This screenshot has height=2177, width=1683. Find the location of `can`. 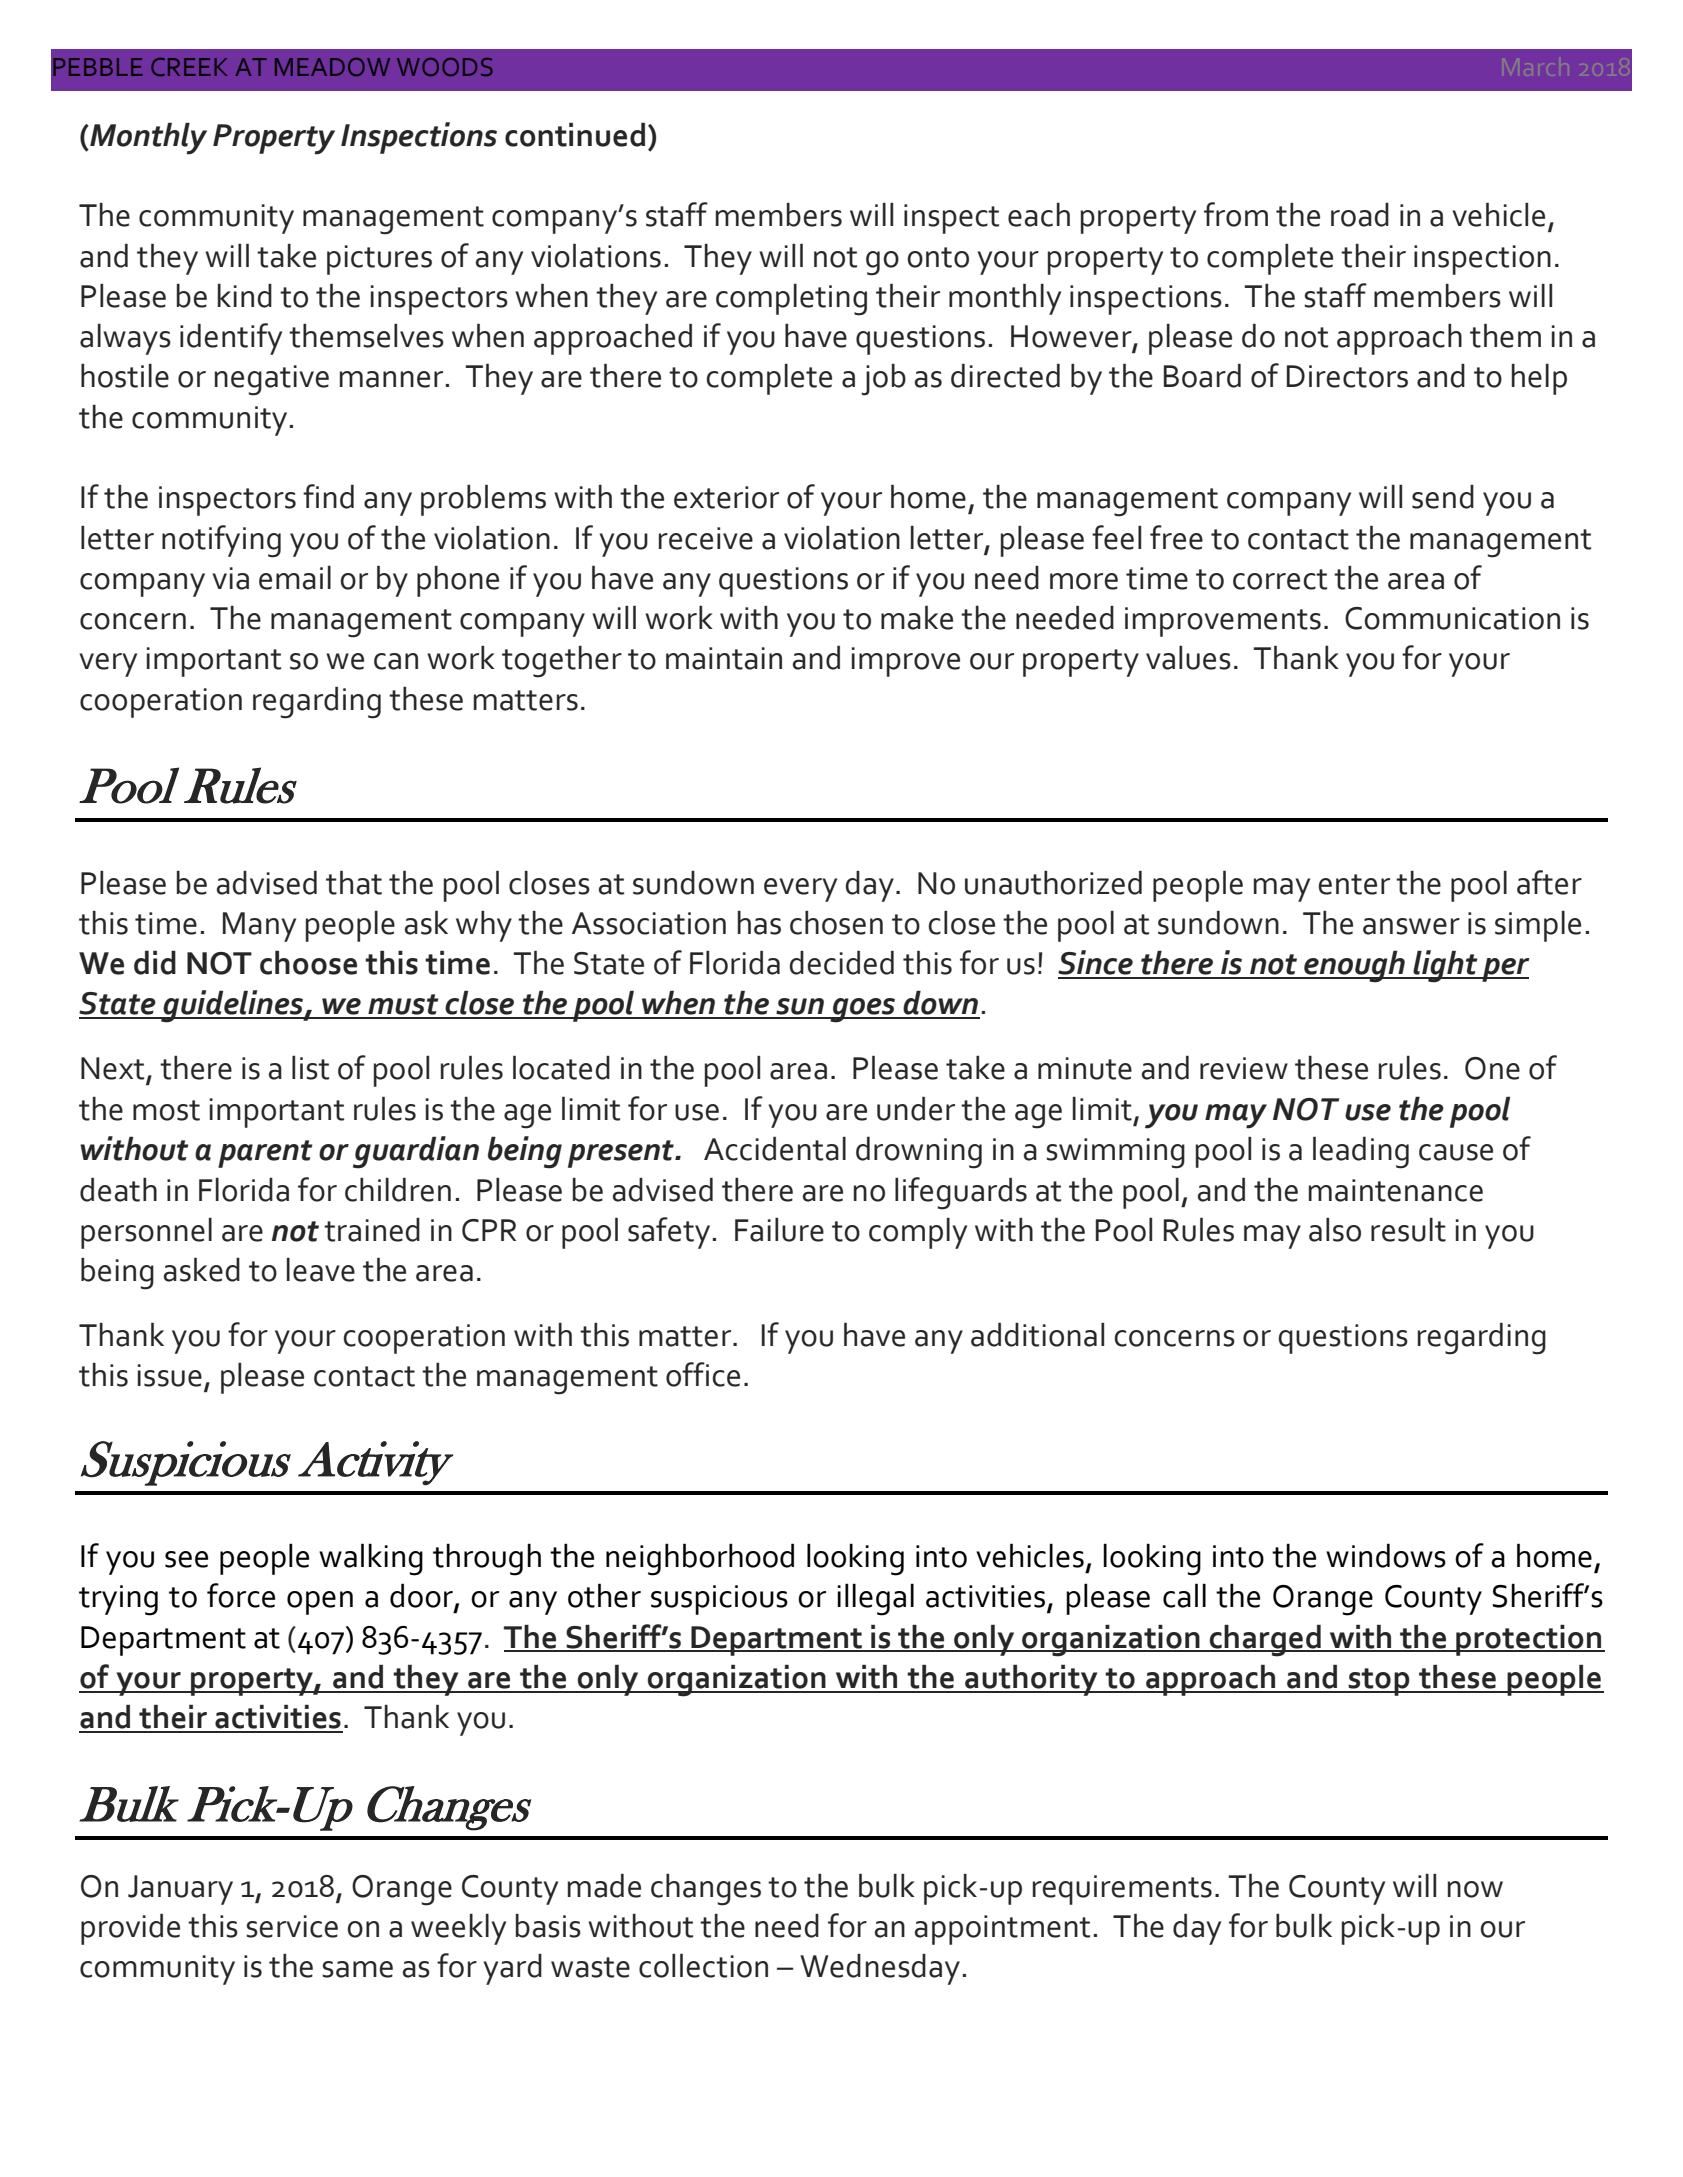

can is located at coordinates (396, 661).
